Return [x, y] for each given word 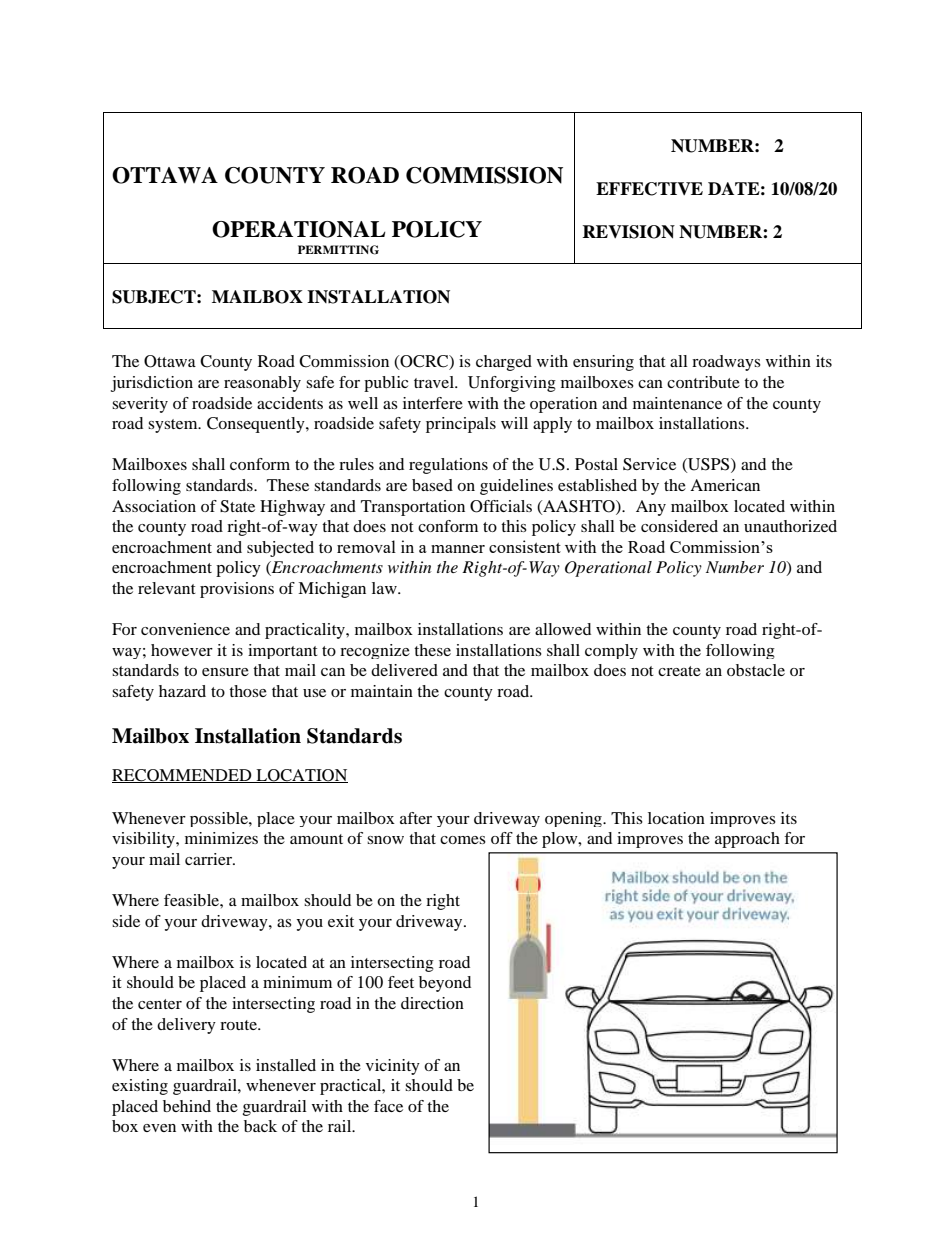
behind [187, 1106]
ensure [225, 672]
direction [432, 1003]
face [388, 1106]
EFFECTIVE [649, 189]
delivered [404, 670]
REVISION [628, 232]
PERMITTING [338, 250]
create [679, 671]
